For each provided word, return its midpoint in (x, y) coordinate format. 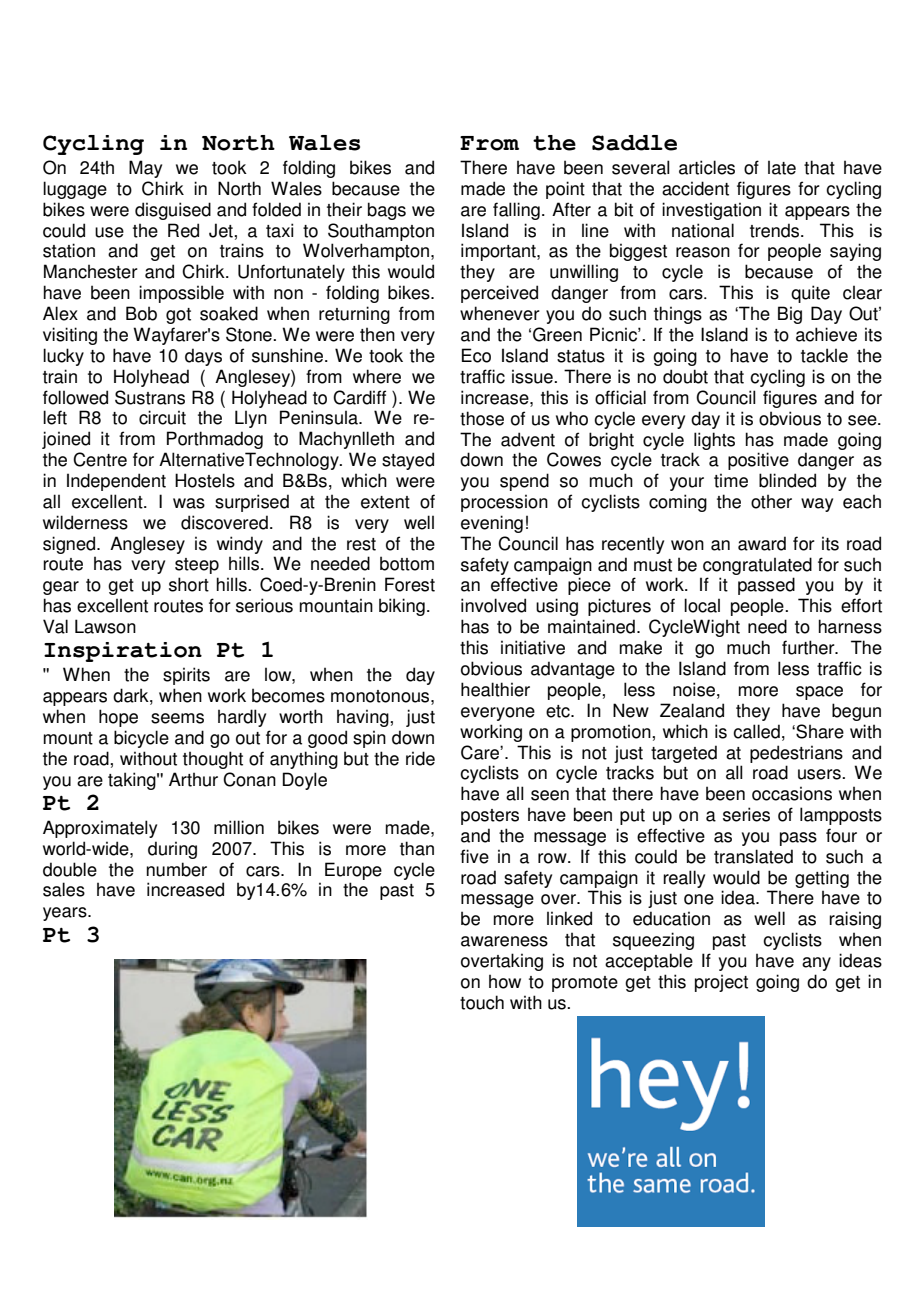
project (721, 983)
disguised (173, 211)
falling (516, 211)
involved (493, 605)
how (505, 981)
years (66, 914)
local (702, 605)
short (189, 584)
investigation (711, 211)
